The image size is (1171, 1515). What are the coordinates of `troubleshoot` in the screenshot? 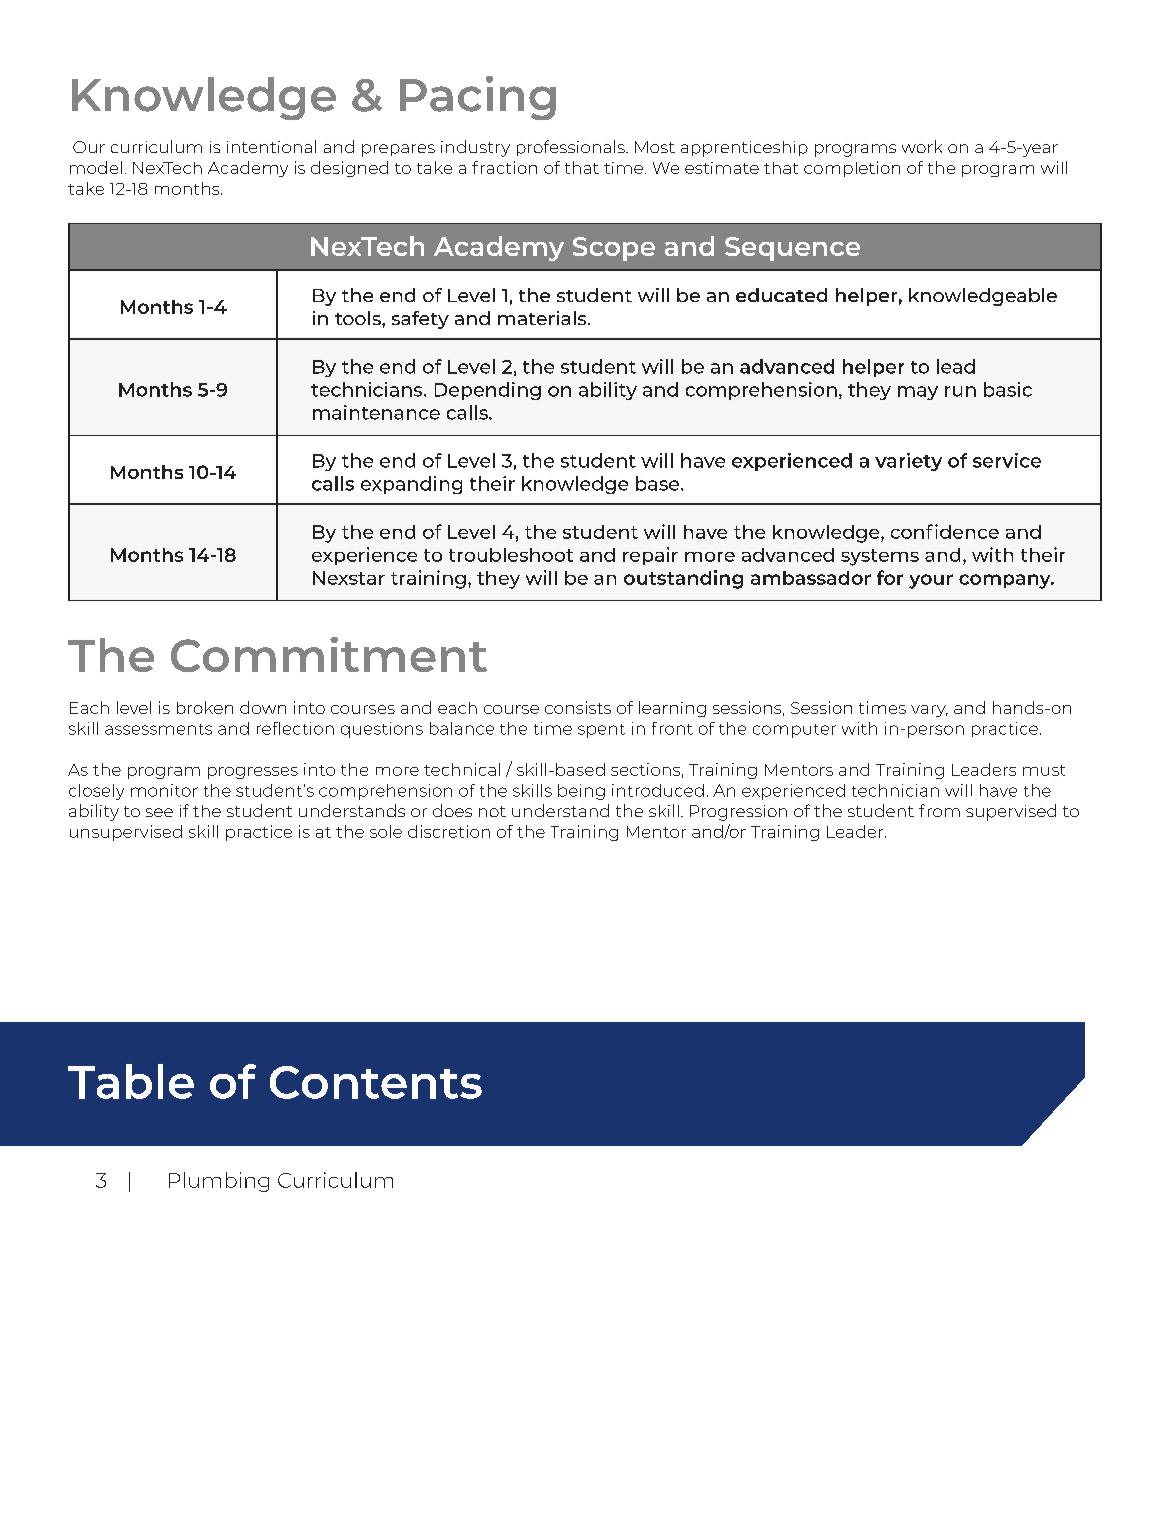 It's located at (511, 555).
